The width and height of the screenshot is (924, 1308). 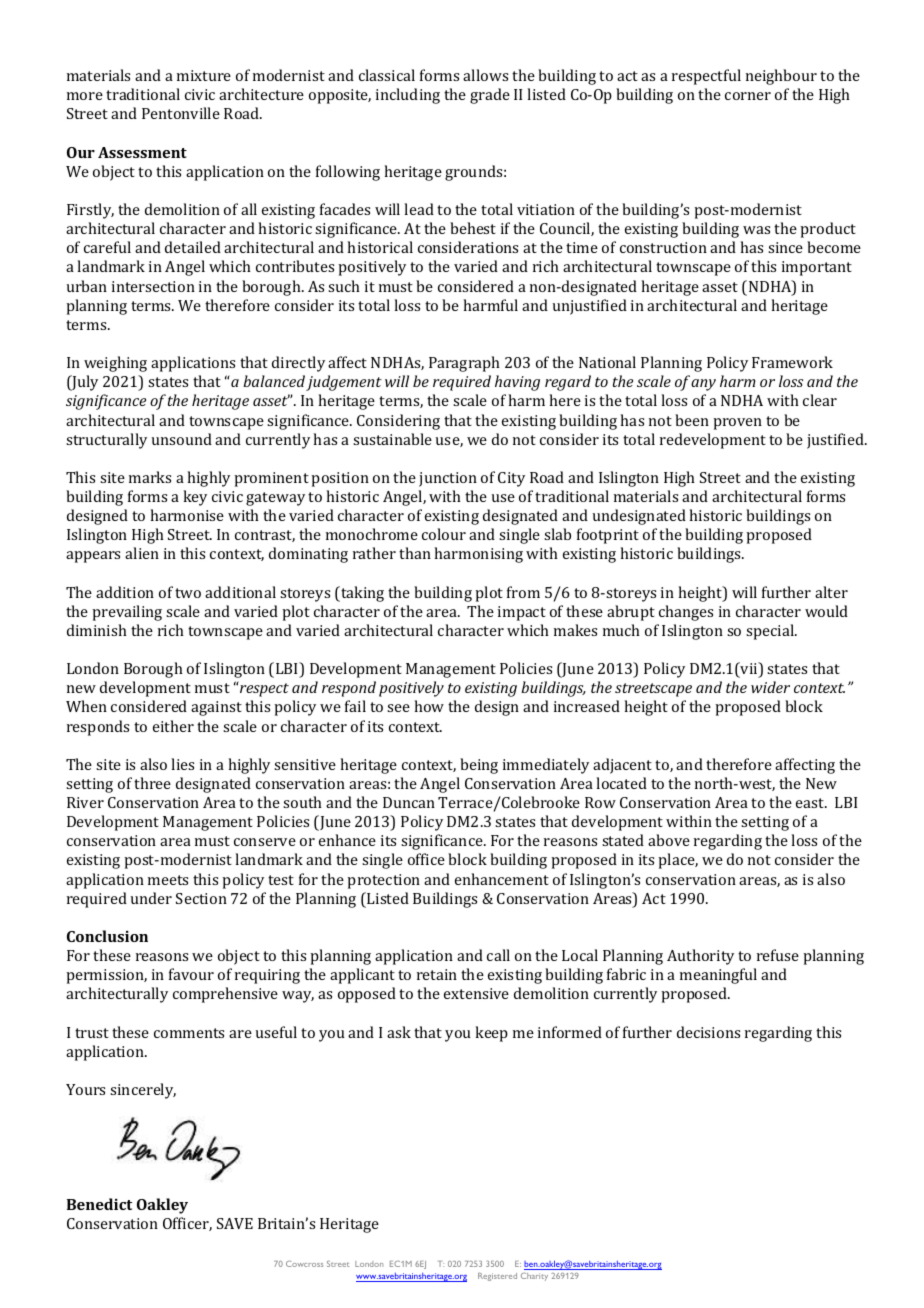 I want to click on wider, so click(x=770, y=687).
